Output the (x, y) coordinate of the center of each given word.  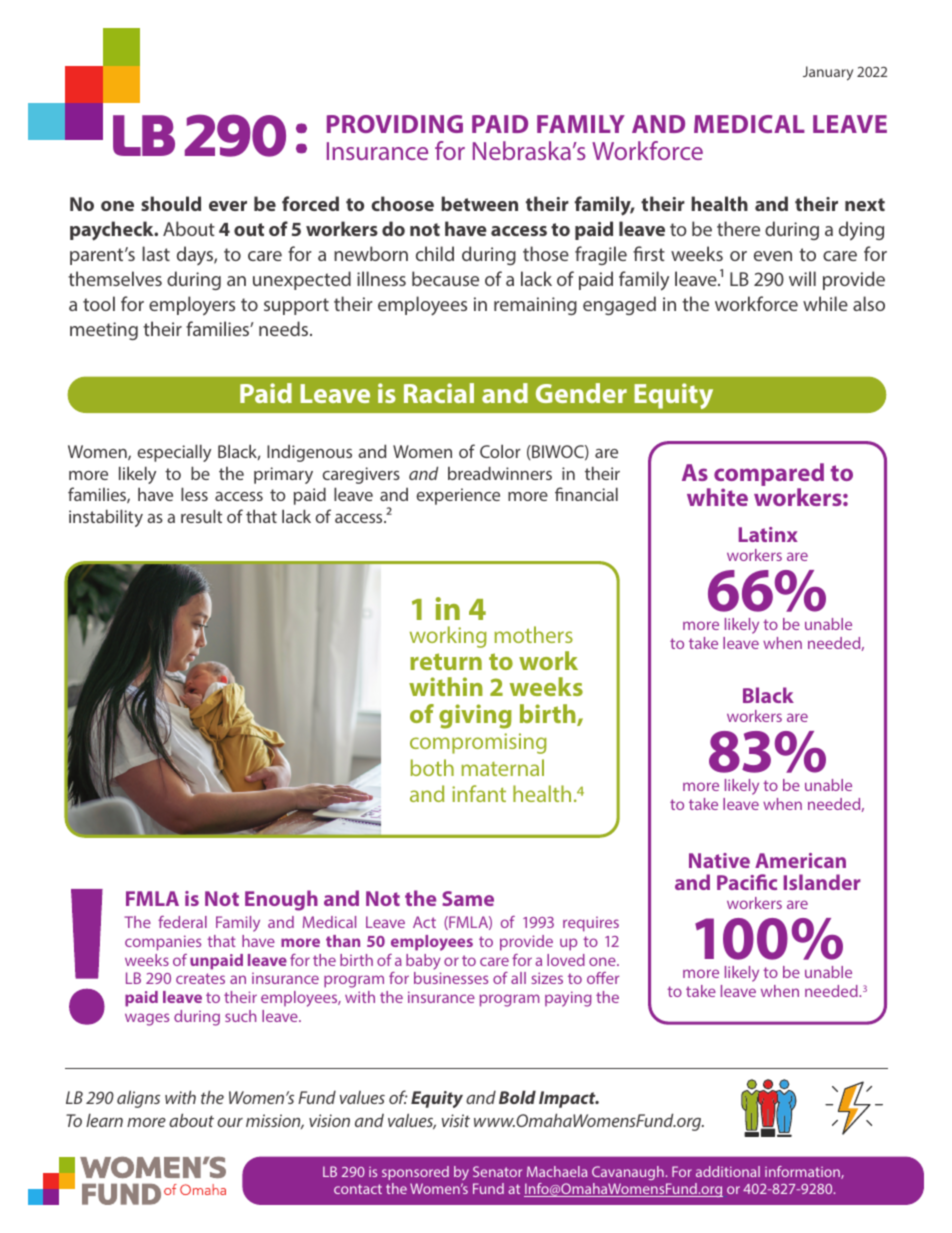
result (201, 516)
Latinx (768, 534)
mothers (533, 634)
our (230, 1122)
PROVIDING (395, 124)
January (828, 73)
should (171, 203)
